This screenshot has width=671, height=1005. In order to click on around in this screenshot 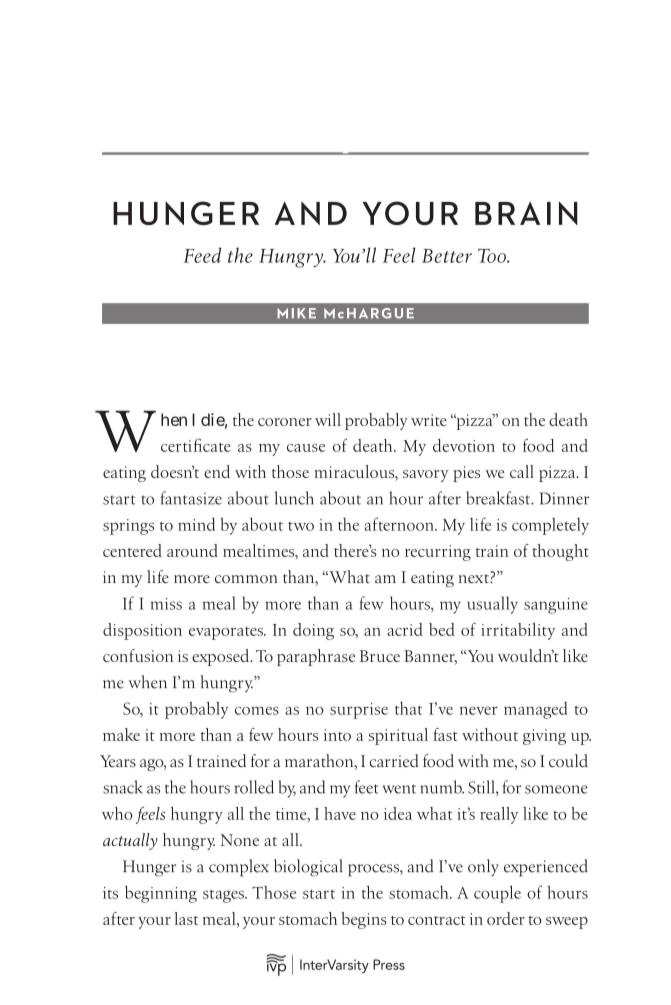, I will do `click(192, 550)`.
